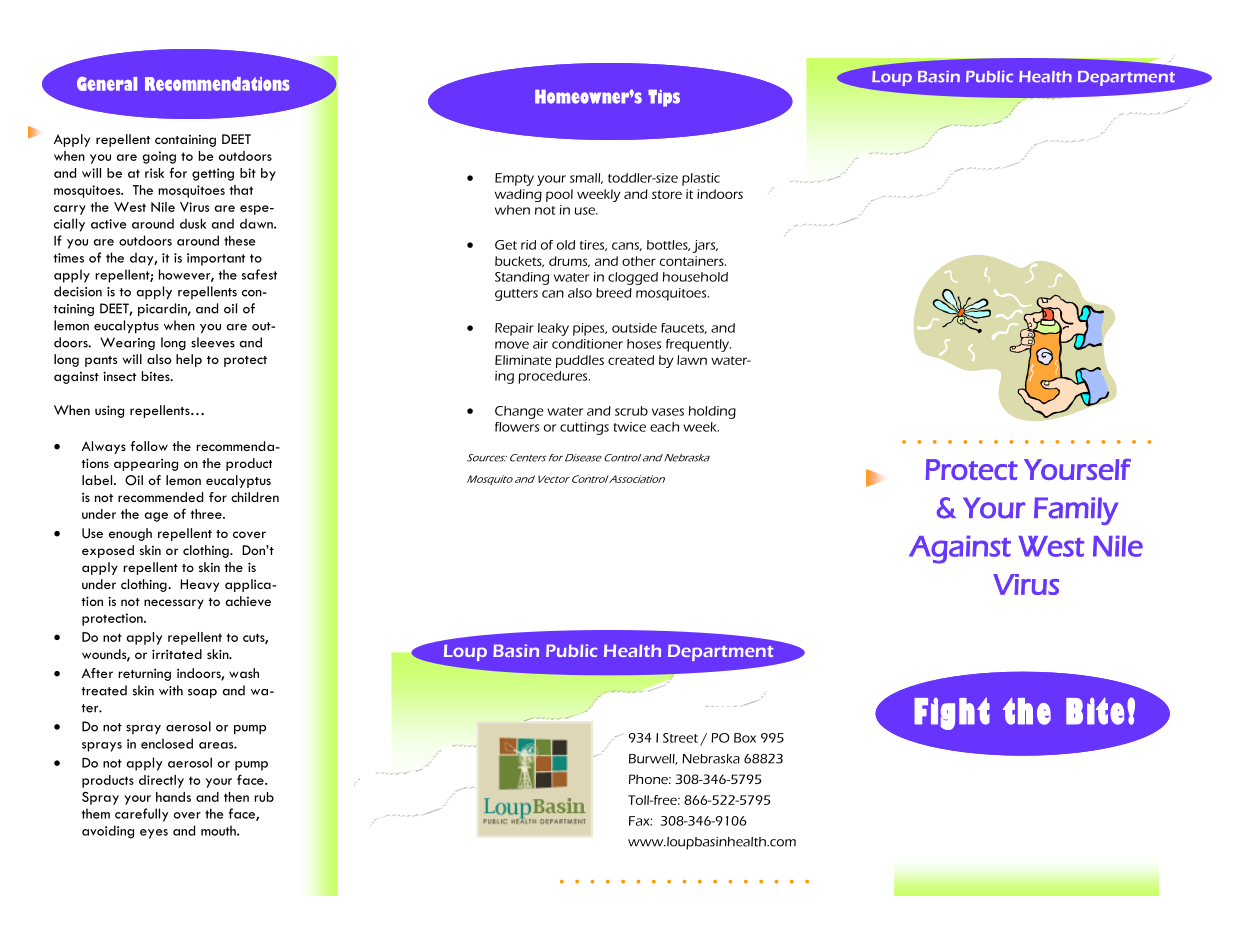 The width and height of the page is (1233, 952). Describe the element at coordinates (680, 738) in the page. I see `Street` at that location.
